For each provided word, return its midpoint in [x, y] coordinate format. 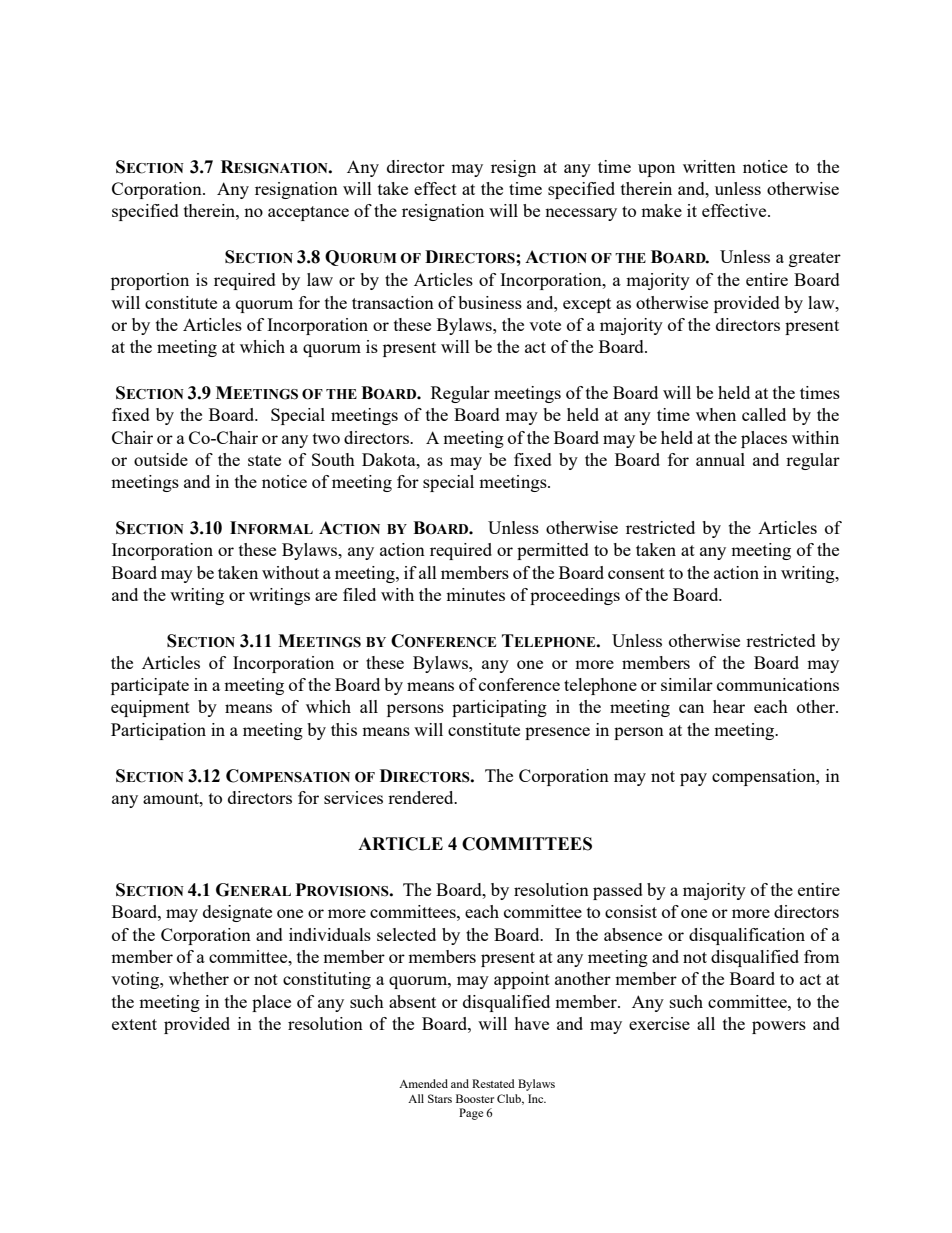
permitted [553, 551]
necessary [581, 214]
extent [134, 1024]
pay [693, 779]
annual [720, 459]
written [709, 166]
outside [161, 459]
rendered [422, 797]
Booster [475, 1098]
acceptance [308, 213]
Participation [158, 731]
